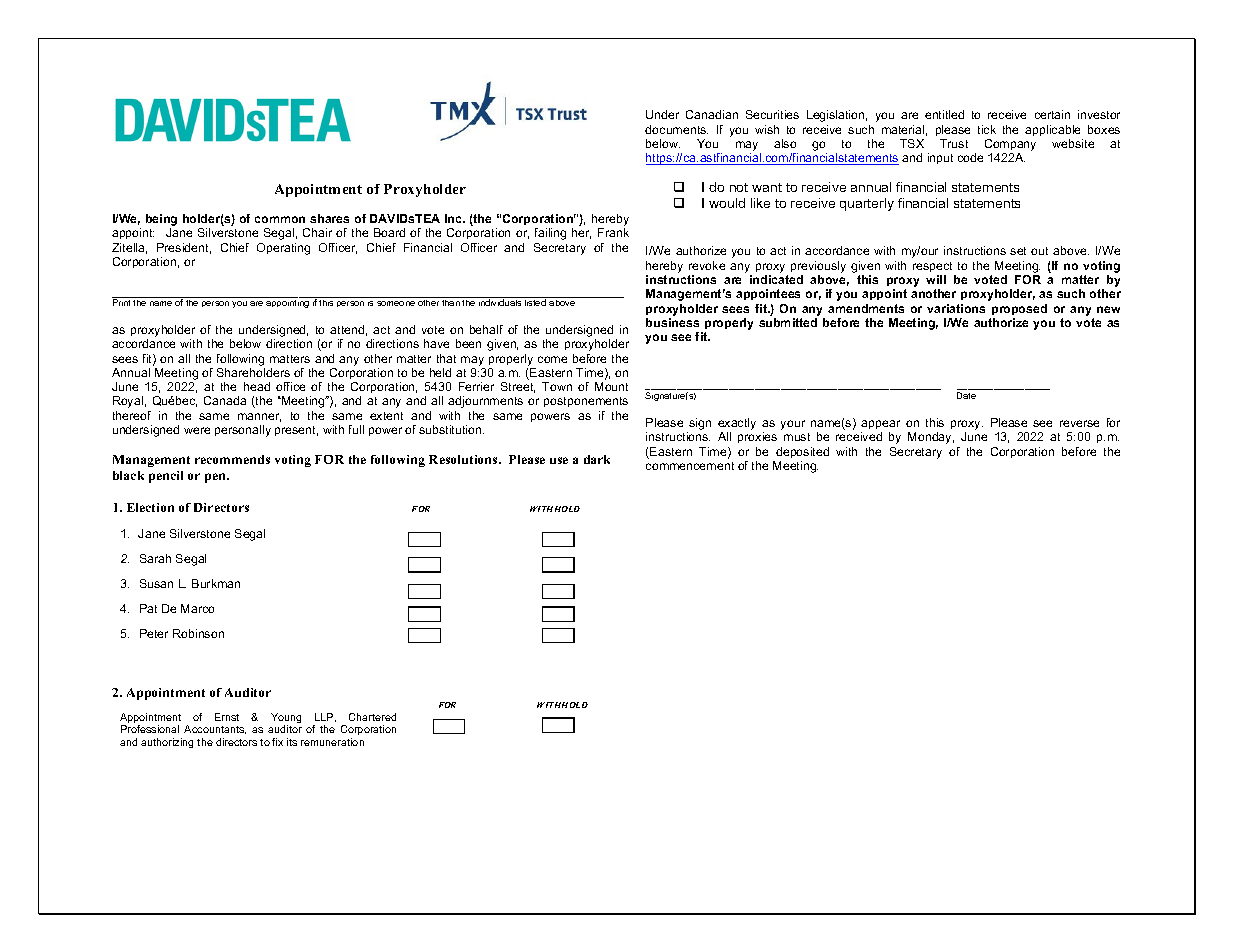 This page has height=952, width=1233. I want to click on tick, so click(987, 129).
